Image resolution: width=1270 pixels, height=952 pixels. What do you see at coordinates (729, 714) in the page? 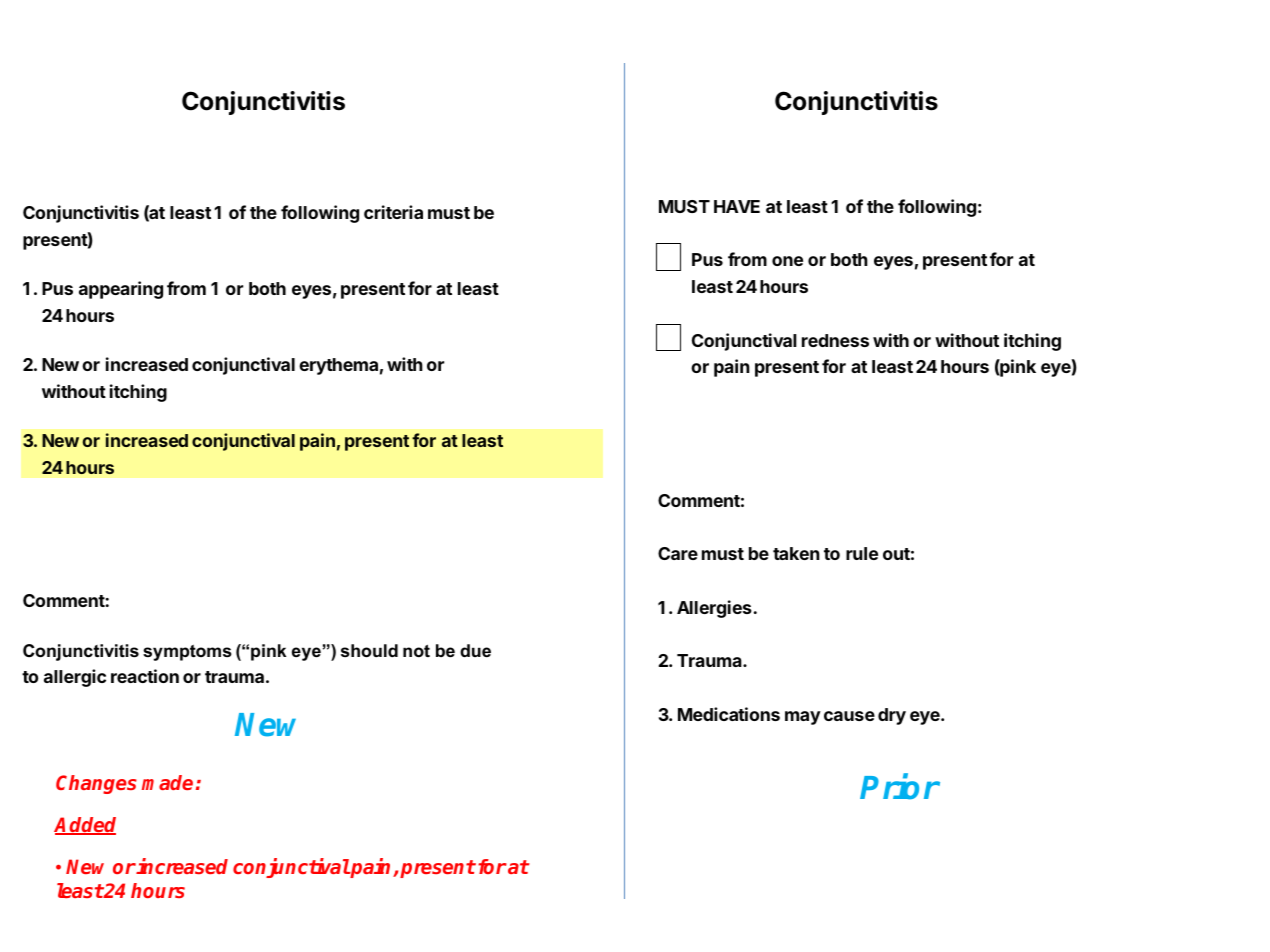
I see `Medications` at bounding box center [729, 714].
